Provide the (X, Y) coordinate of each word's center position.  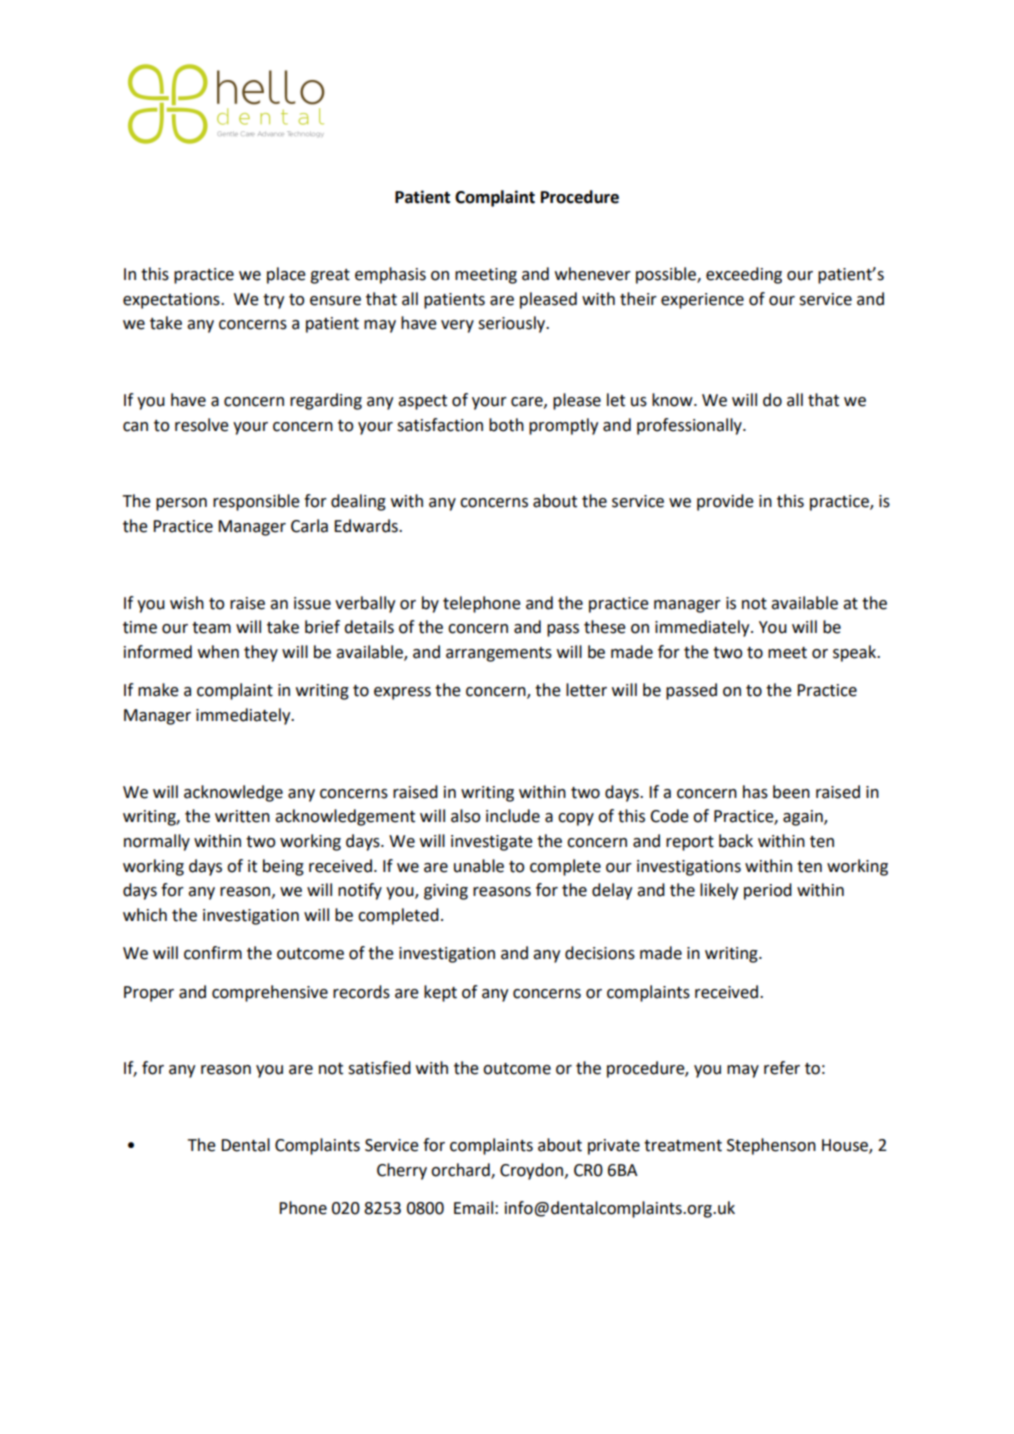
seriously (513, 324)
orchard (461, 1170)
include (513, 816)
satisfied (379, 1068)
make (158, 690)
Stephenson (771, 1146)
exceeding (744, 275)
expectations (172, 301)
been (791, 792)
